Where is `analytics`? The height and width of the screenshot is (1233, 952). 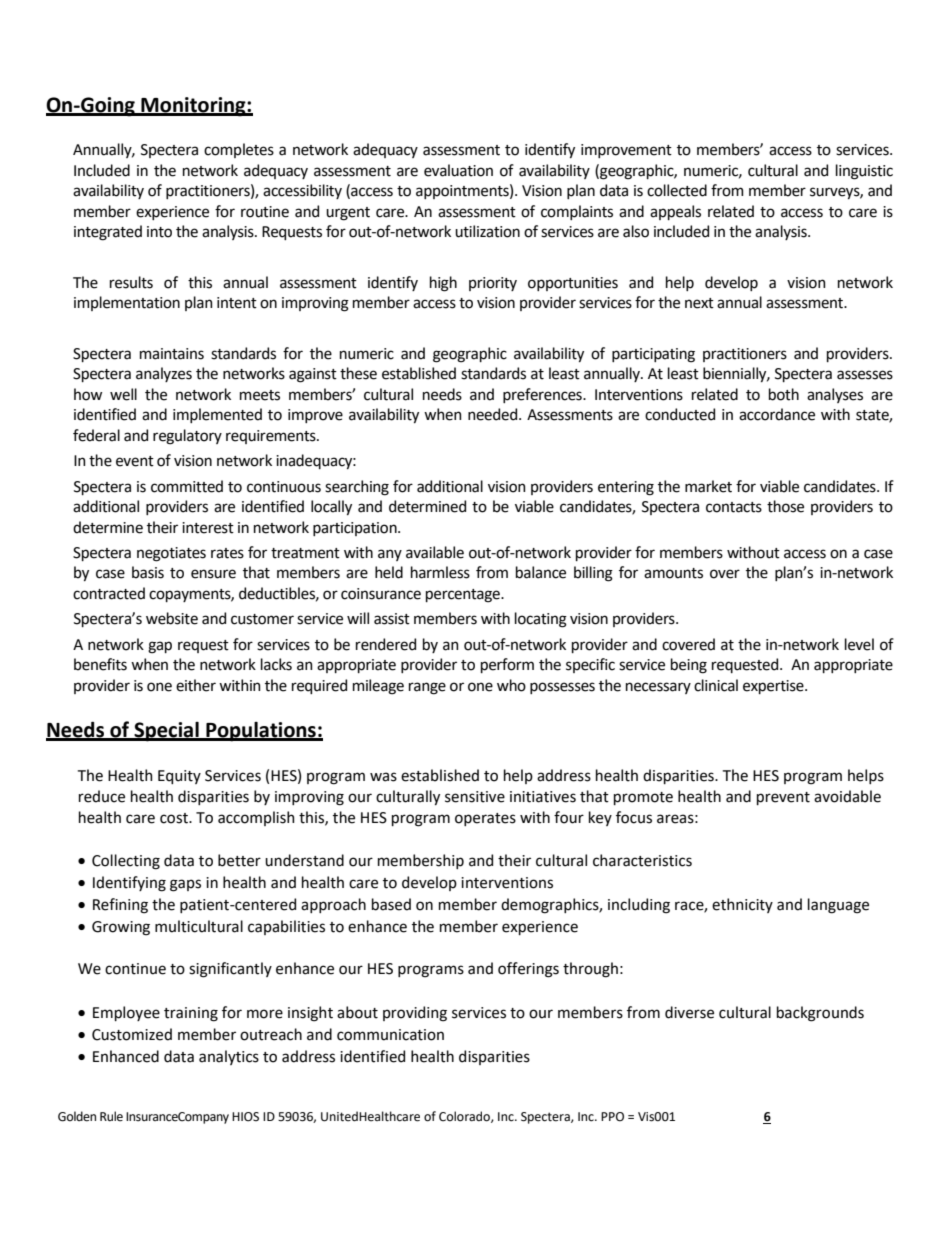
analytics is located at coordinates (229, 1057).
